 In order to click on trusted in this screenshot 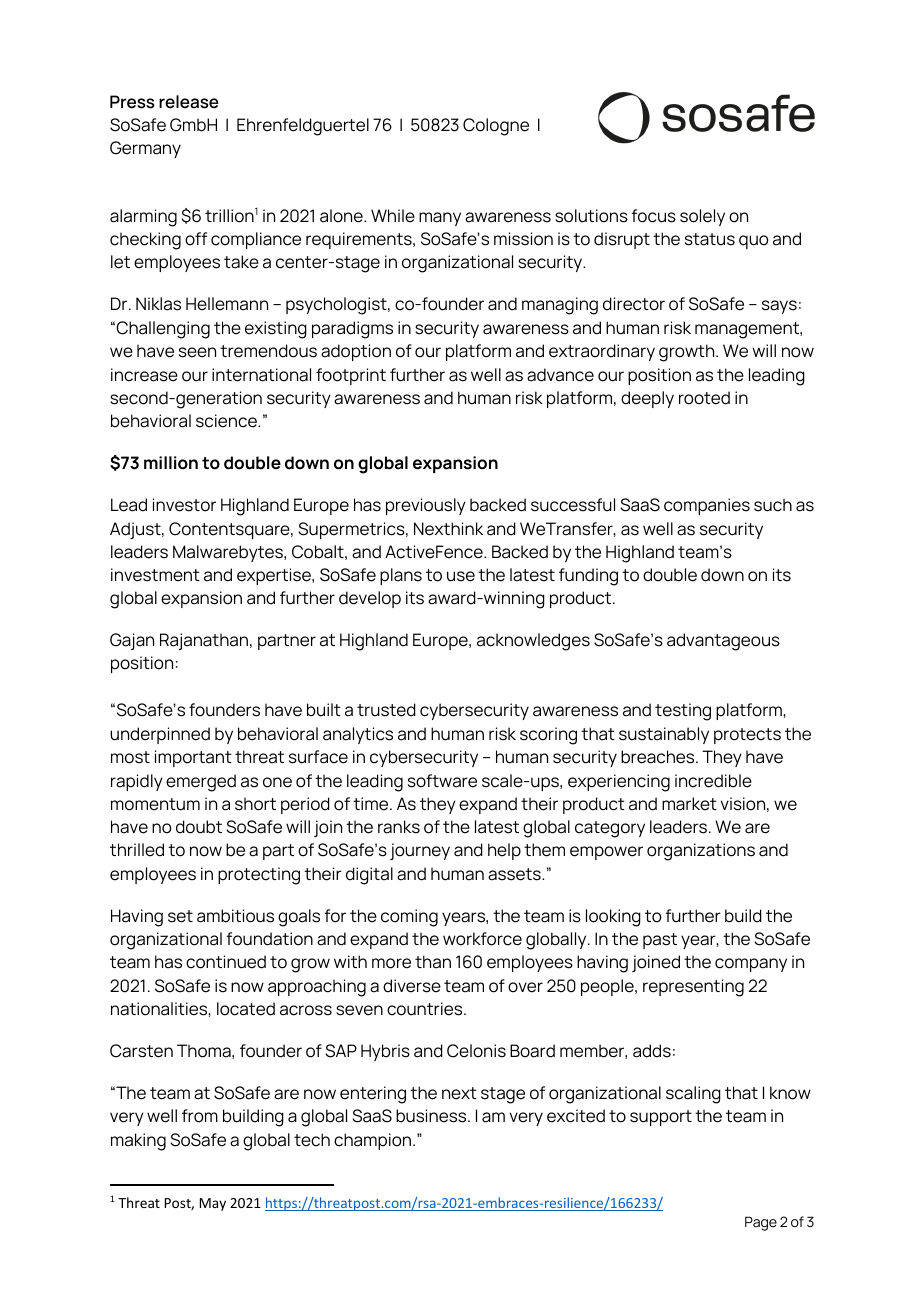, I will do `click(386, 710)`.
